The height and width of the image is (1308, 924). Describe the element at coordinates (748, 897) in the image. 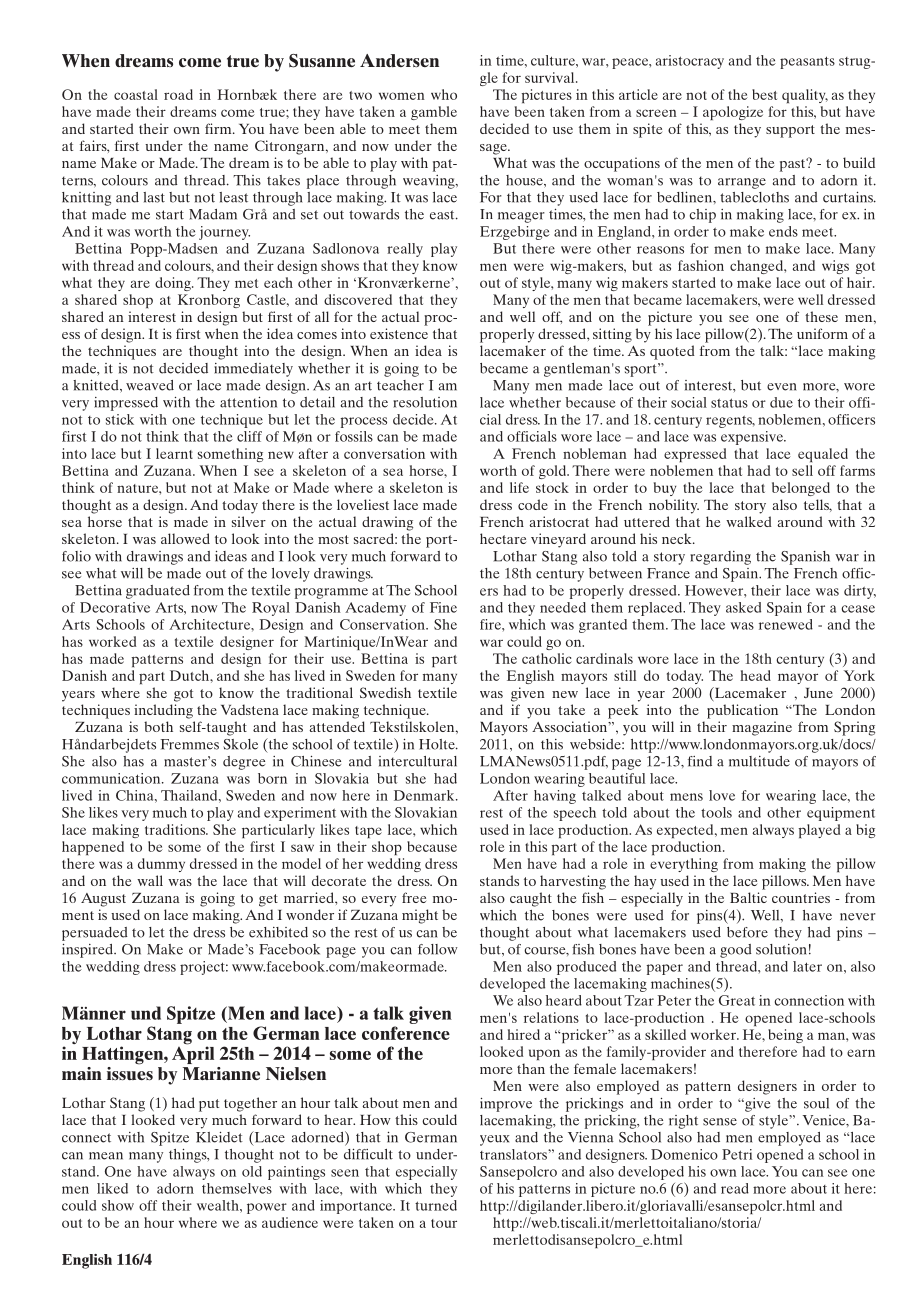

I see `Baltic` at that location.
